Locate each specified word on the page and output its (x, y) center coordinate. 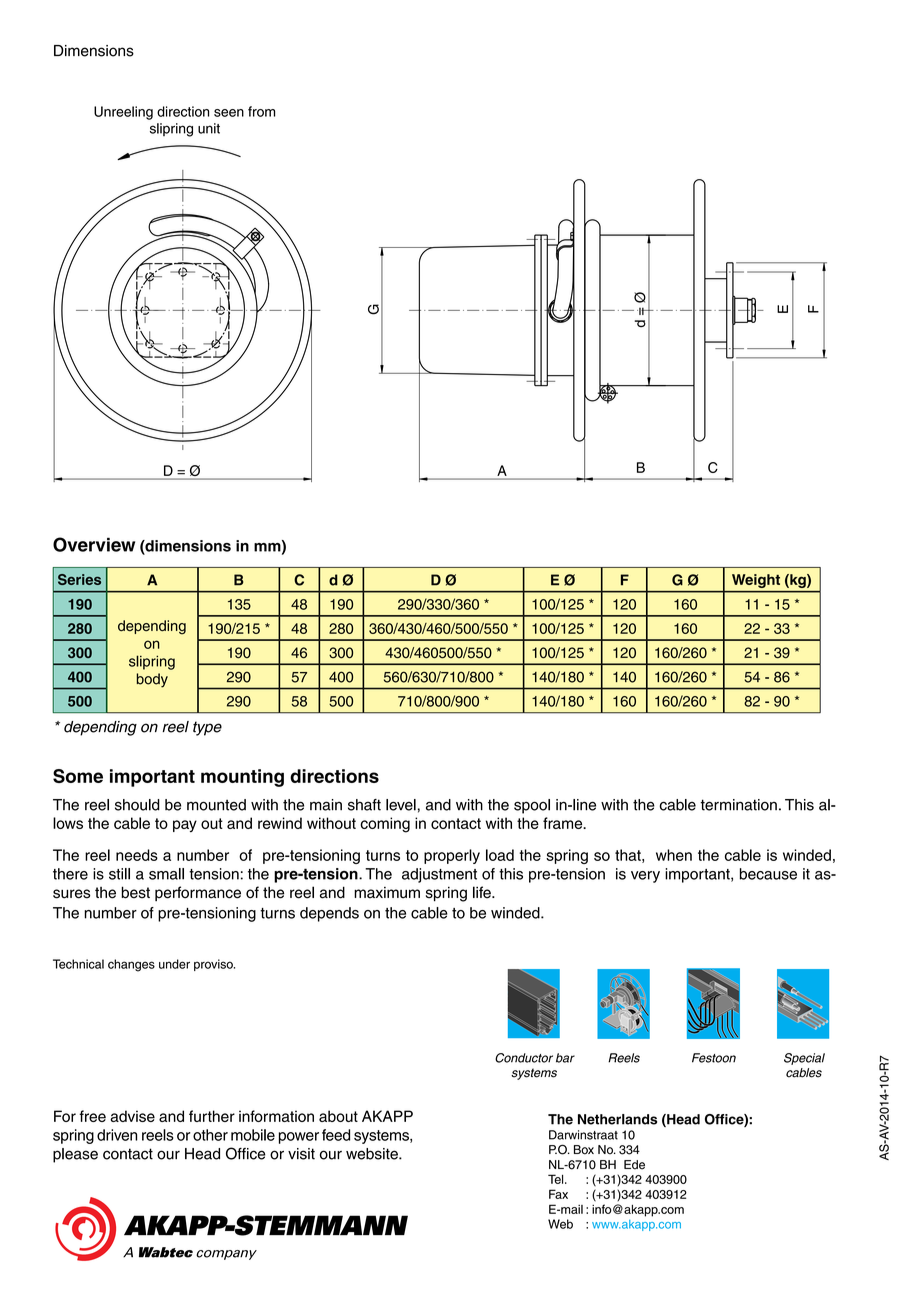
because (768, 874)
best (135, 892)
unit (209, 128)
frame (564, 823)
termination (739, 805)
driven (117, 1135)
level (401, 805)
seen (229, 113)
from (261, 111)
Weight (756, 581)
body (152, 680)
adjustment (439, 875)
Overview (94, 544)
